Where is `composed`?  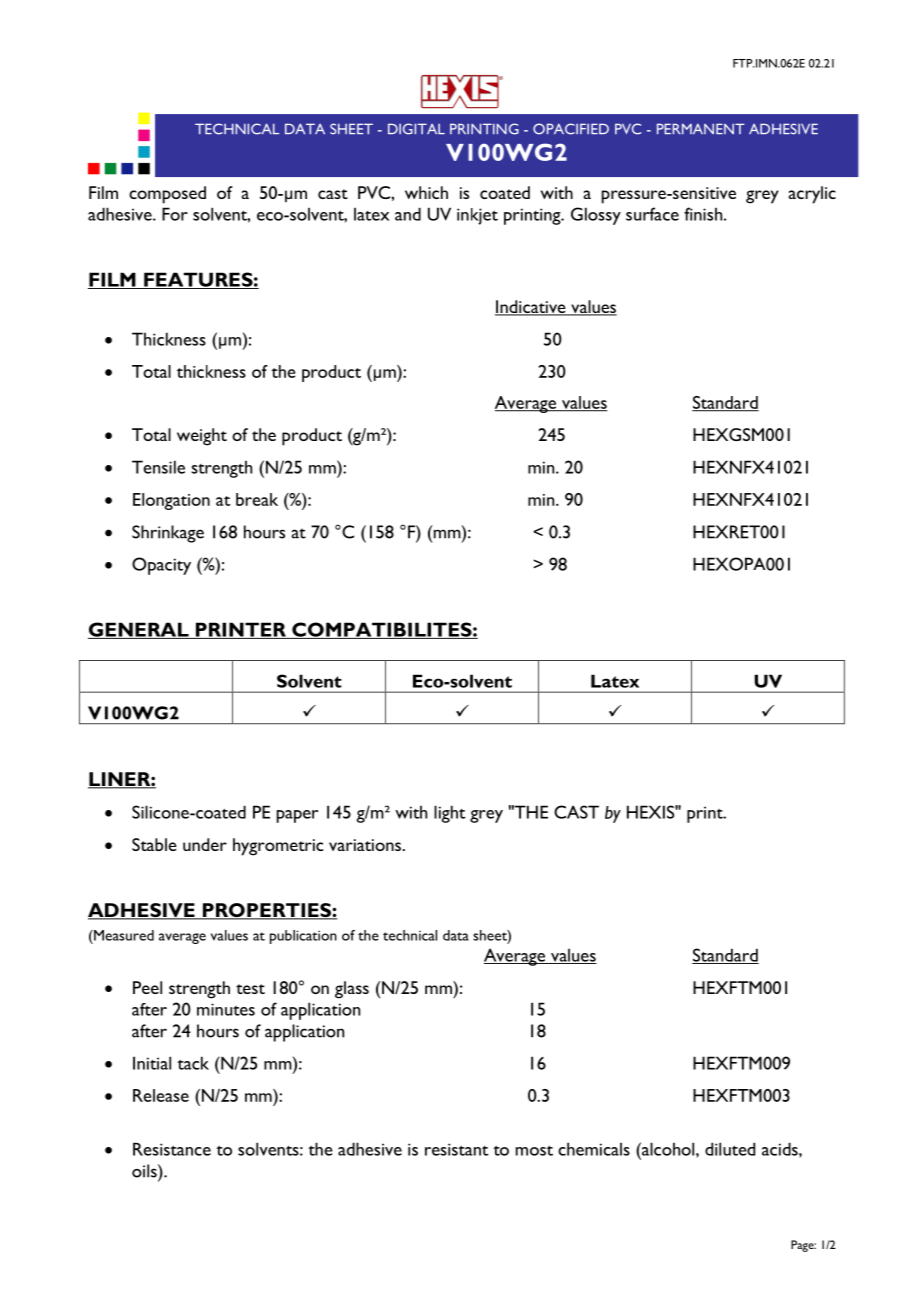 composed is located at coordinates (167, 195).
